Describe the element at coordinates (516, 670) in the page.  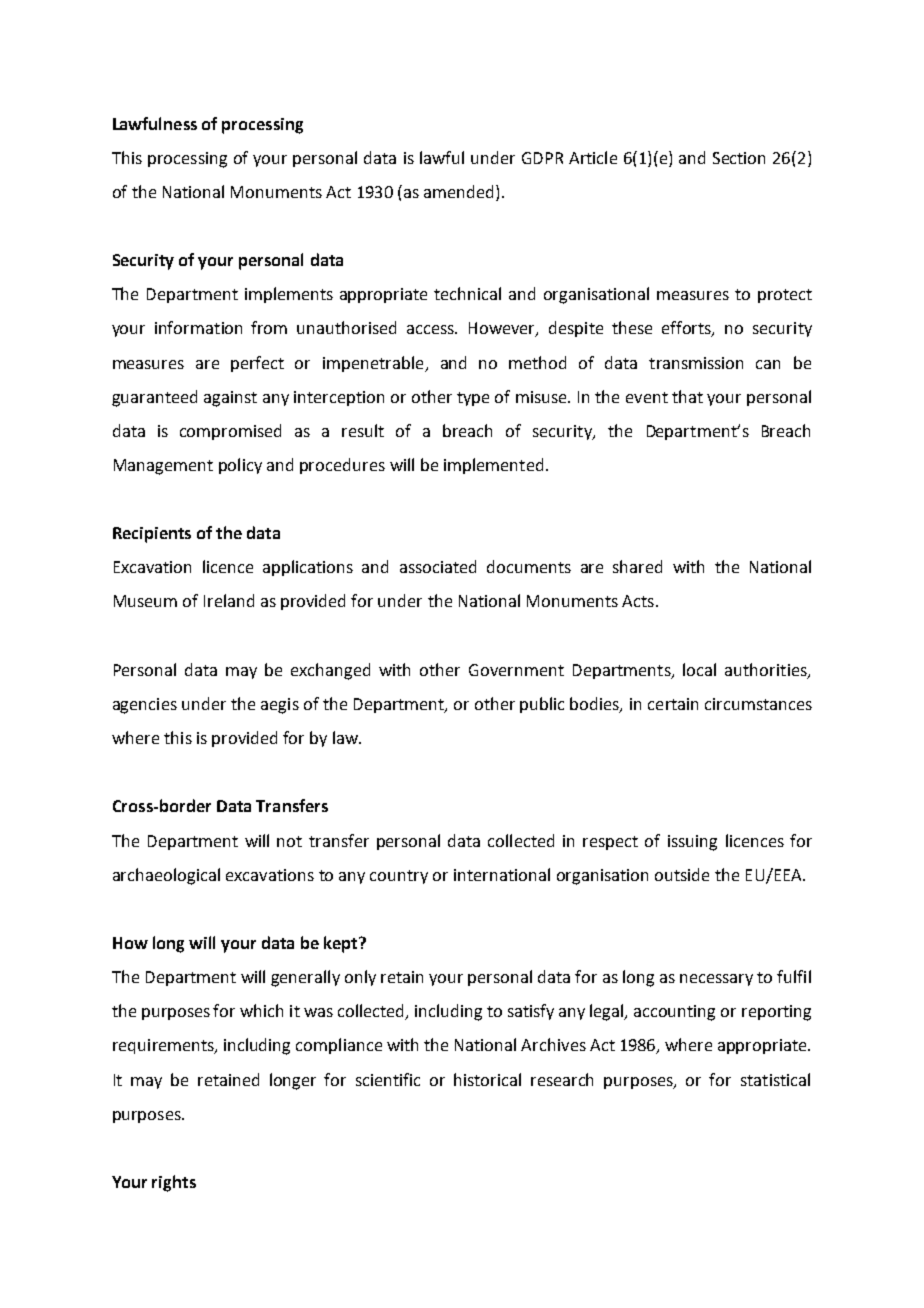
I see `Government` at that location.
